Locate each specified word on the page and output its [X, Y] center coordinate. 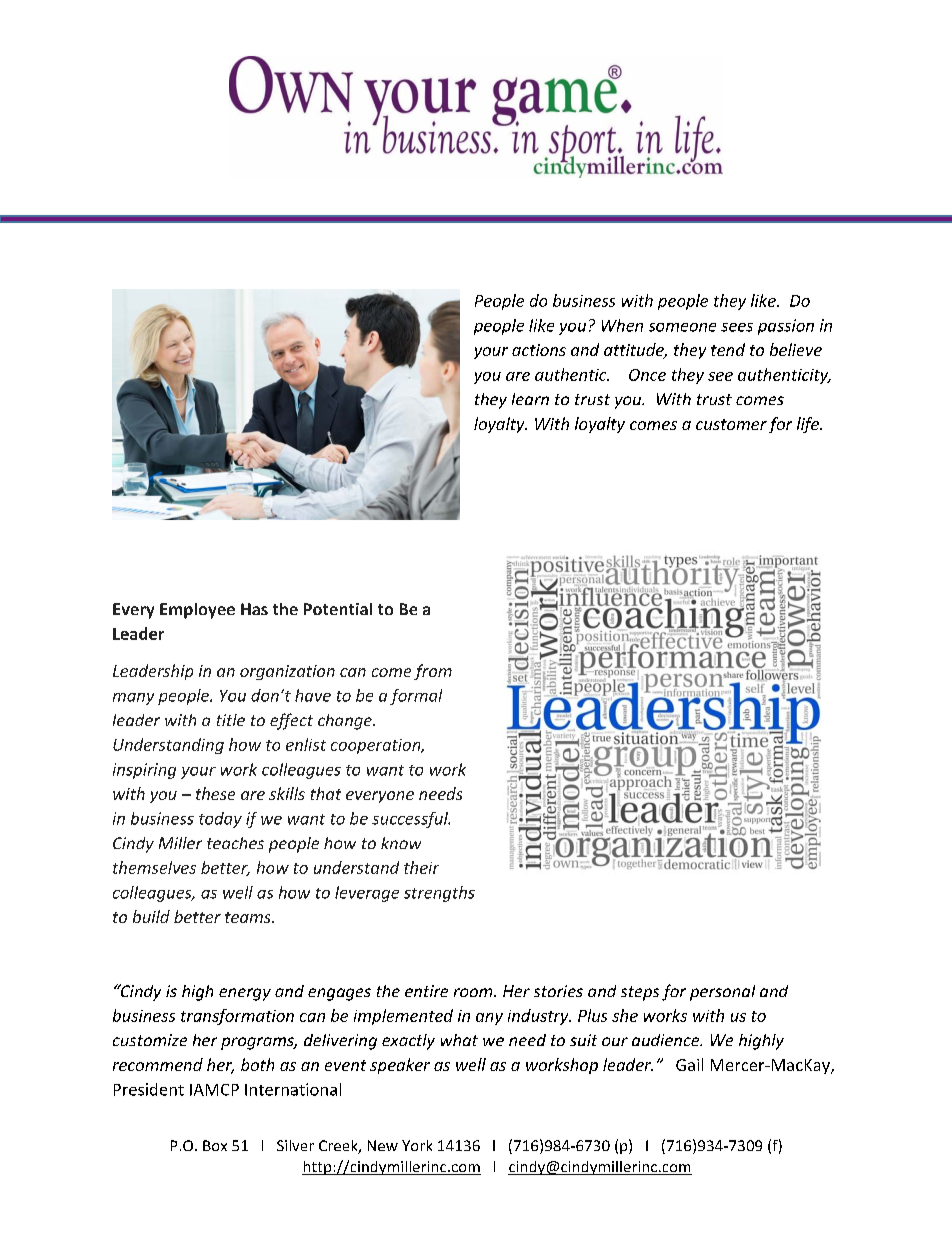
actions [539, 350]
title [231, 720]
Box [215, 1145]
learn [530, 399]
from [433, 672]
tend [728, 349]
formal [416, 697]
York [417, 1145]
